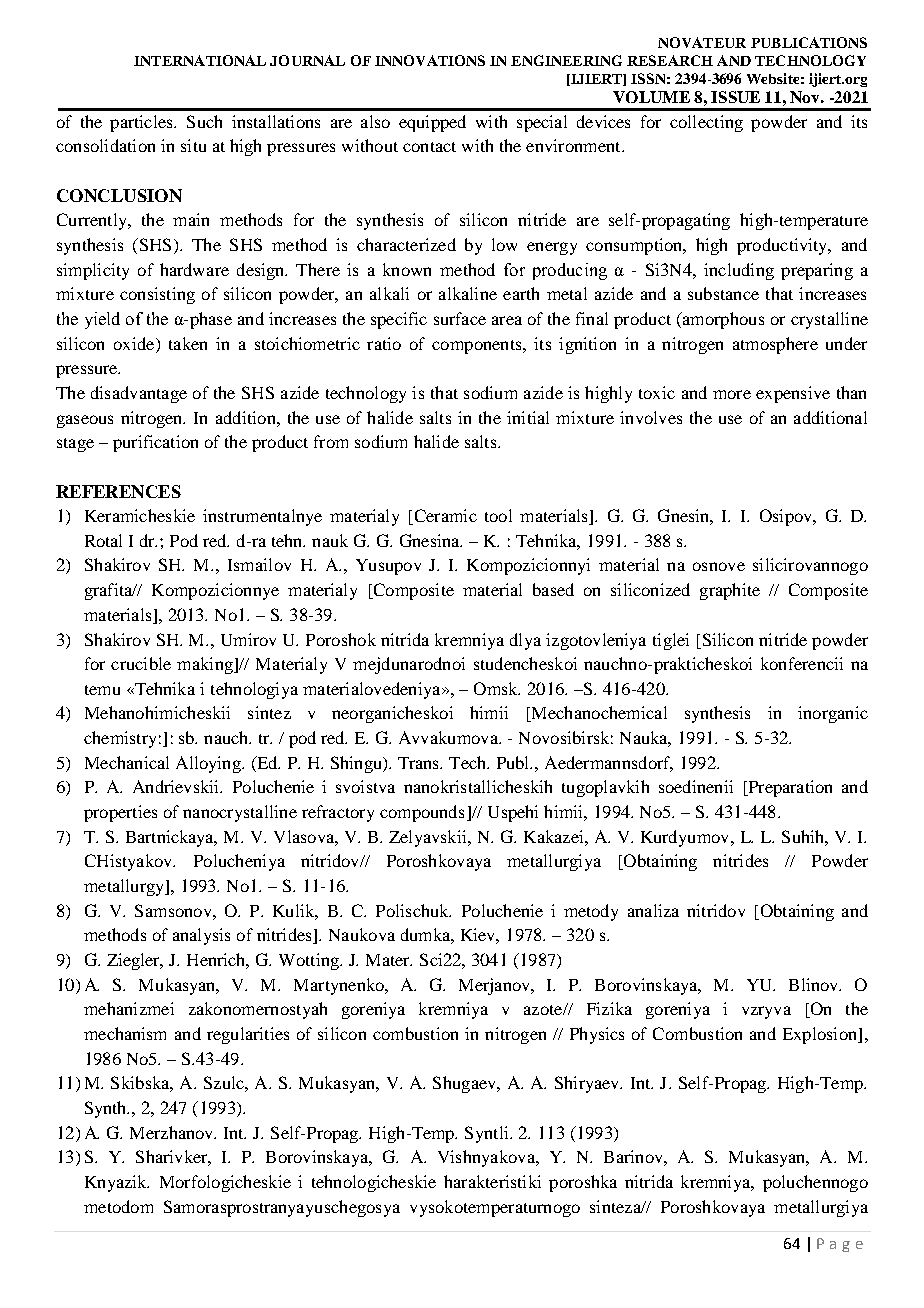  I want to click on INNOVATIONS, so click(430, 60).
